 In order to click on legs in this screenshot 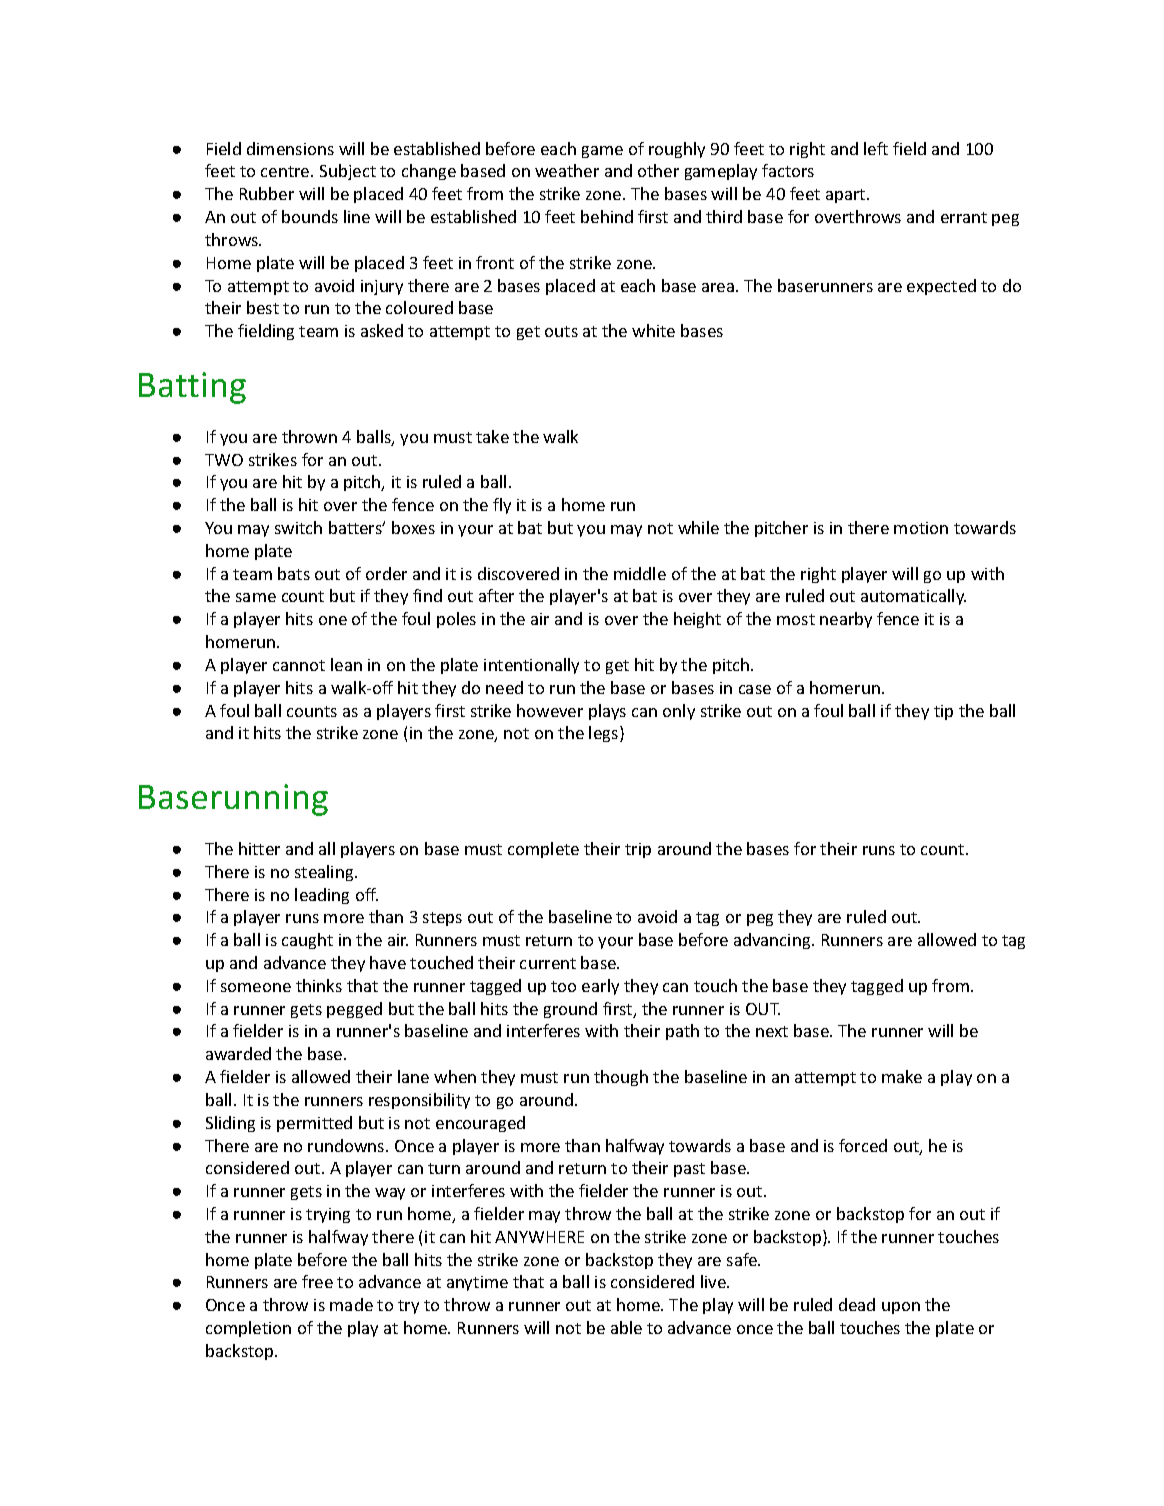, I will do `click(605, 734)`.
